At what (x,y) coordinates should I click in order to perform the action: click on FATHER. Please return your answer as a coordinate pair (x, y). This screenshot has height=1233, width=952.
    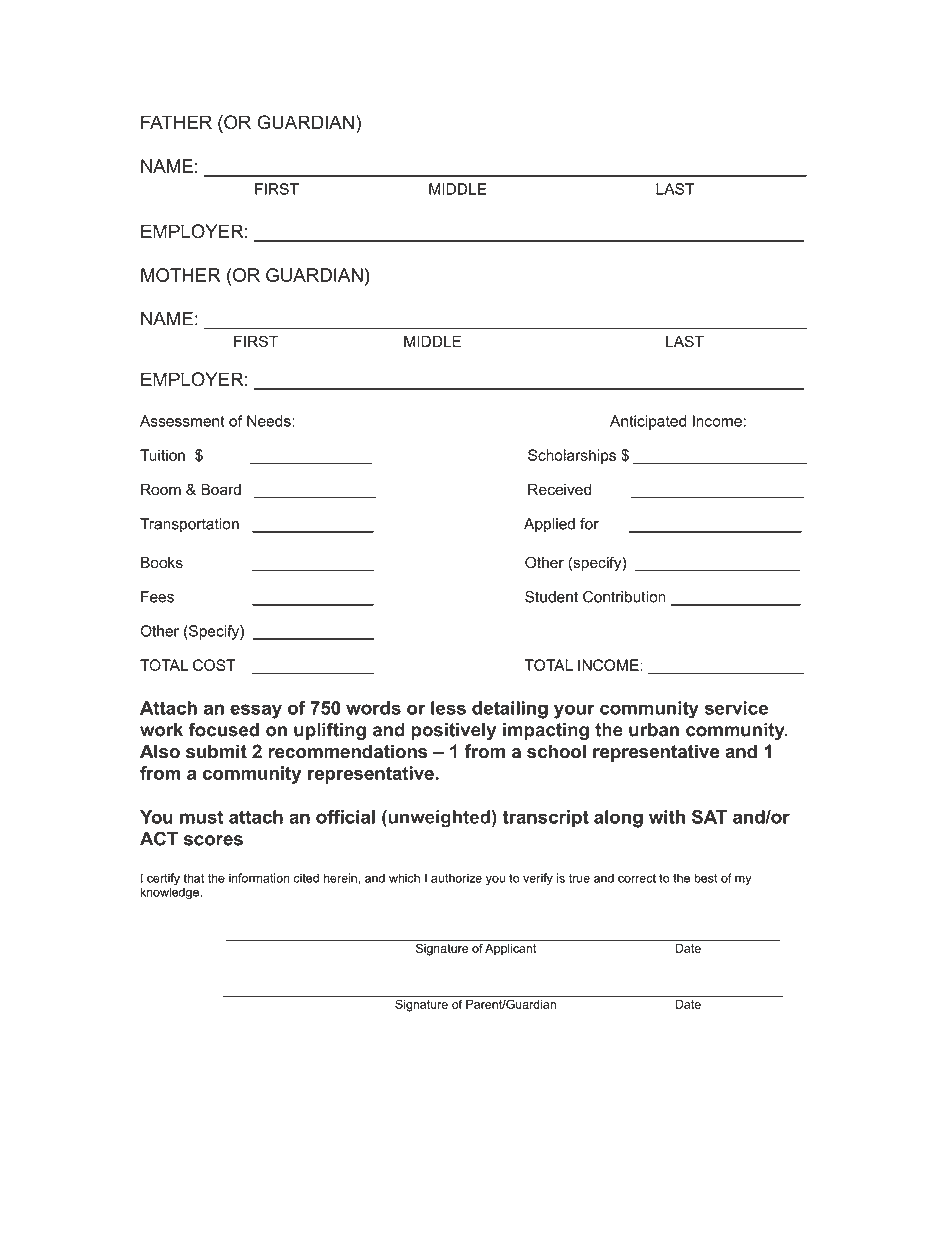
    Looking at the image, I should click on (176, 122).
